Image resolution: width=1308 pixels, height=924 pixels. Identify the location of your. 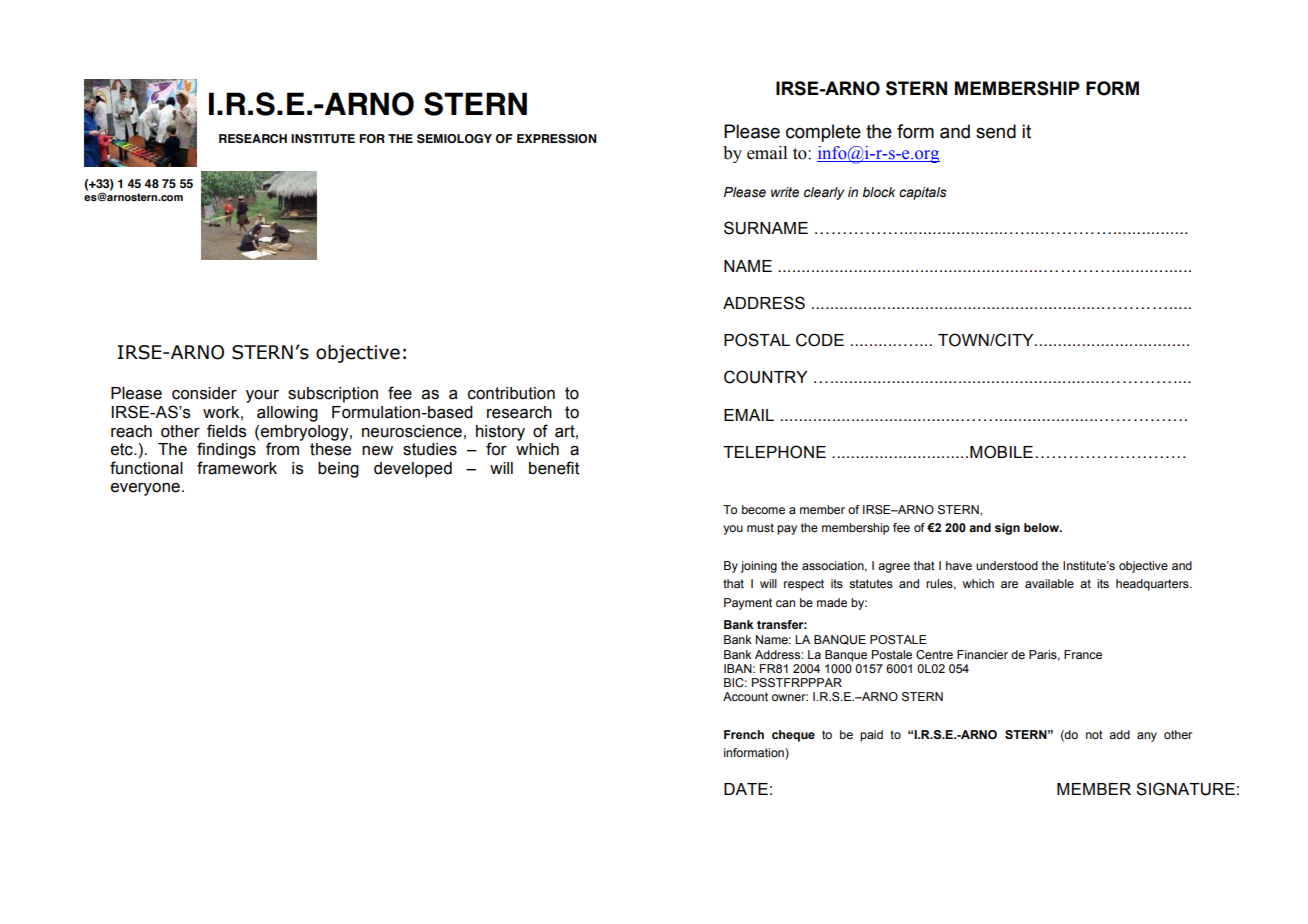
(262, 396).
